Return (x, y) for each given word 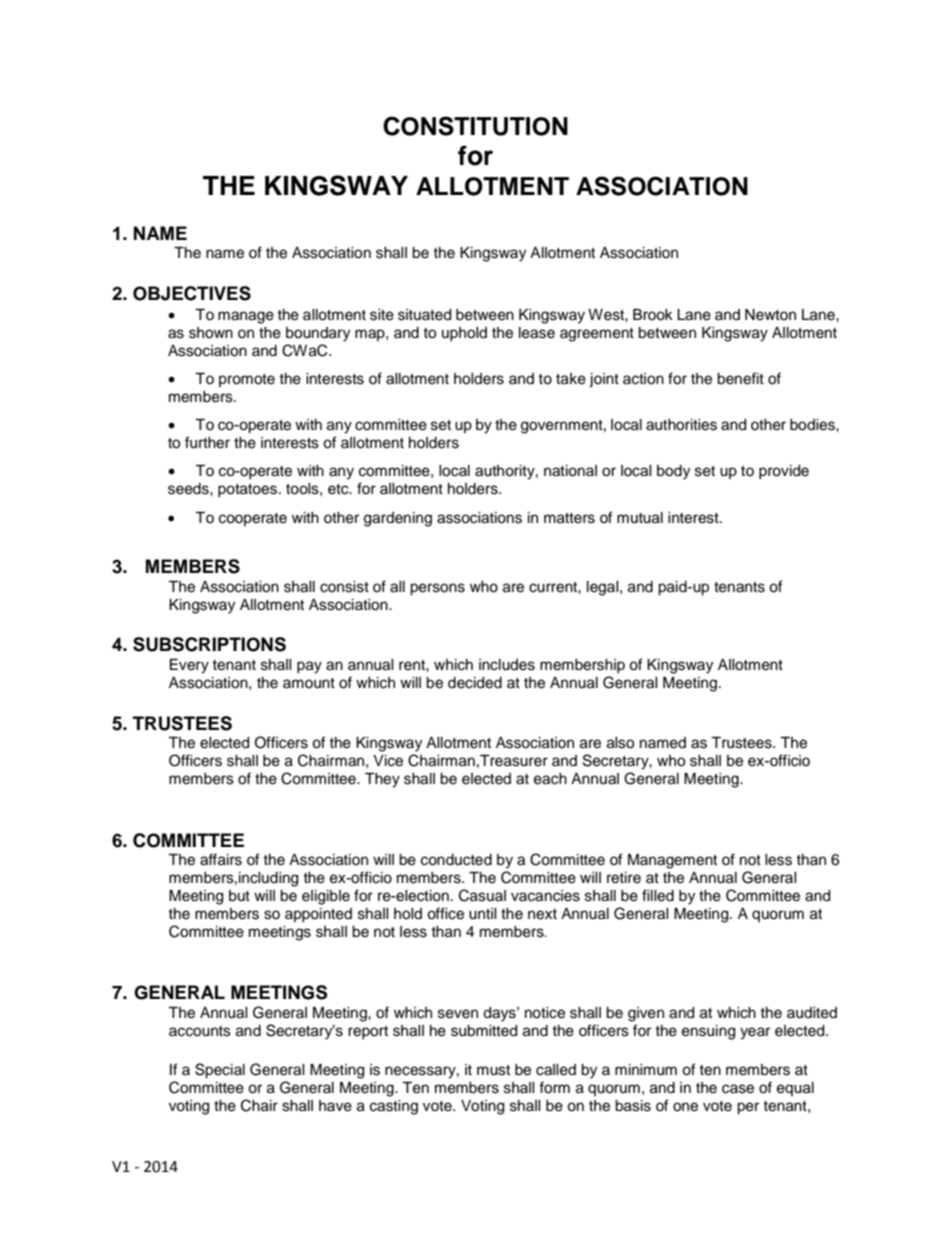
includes (507, 665)
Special (220, 1071)
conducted (456, 860)
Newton (770, 315)
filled (658, 895)
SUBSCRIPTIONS (209, 644)
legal (604, 588)
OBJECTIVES (192, 293)
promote (247, 380)
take (571, 379)
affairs (221, 859)
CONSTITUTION (475, 126)
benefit (740, 378)
